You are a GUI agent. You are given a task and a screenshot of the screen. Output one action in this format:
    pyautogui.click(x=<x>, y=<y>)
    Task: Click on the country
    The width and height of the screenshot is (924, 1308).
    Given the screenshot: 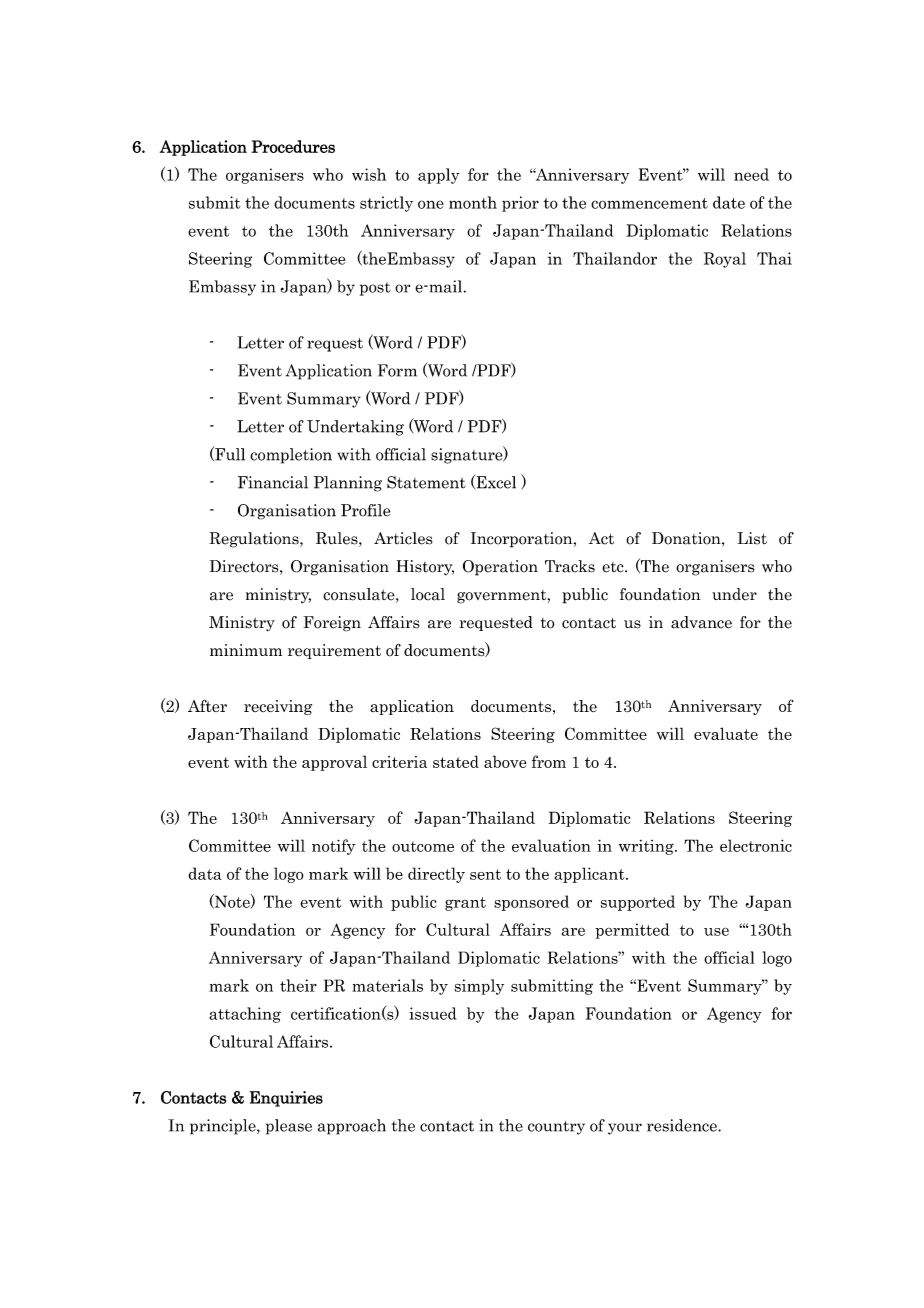 What is the action you would take?
    pyautogui.click(x=556, y=1128)
